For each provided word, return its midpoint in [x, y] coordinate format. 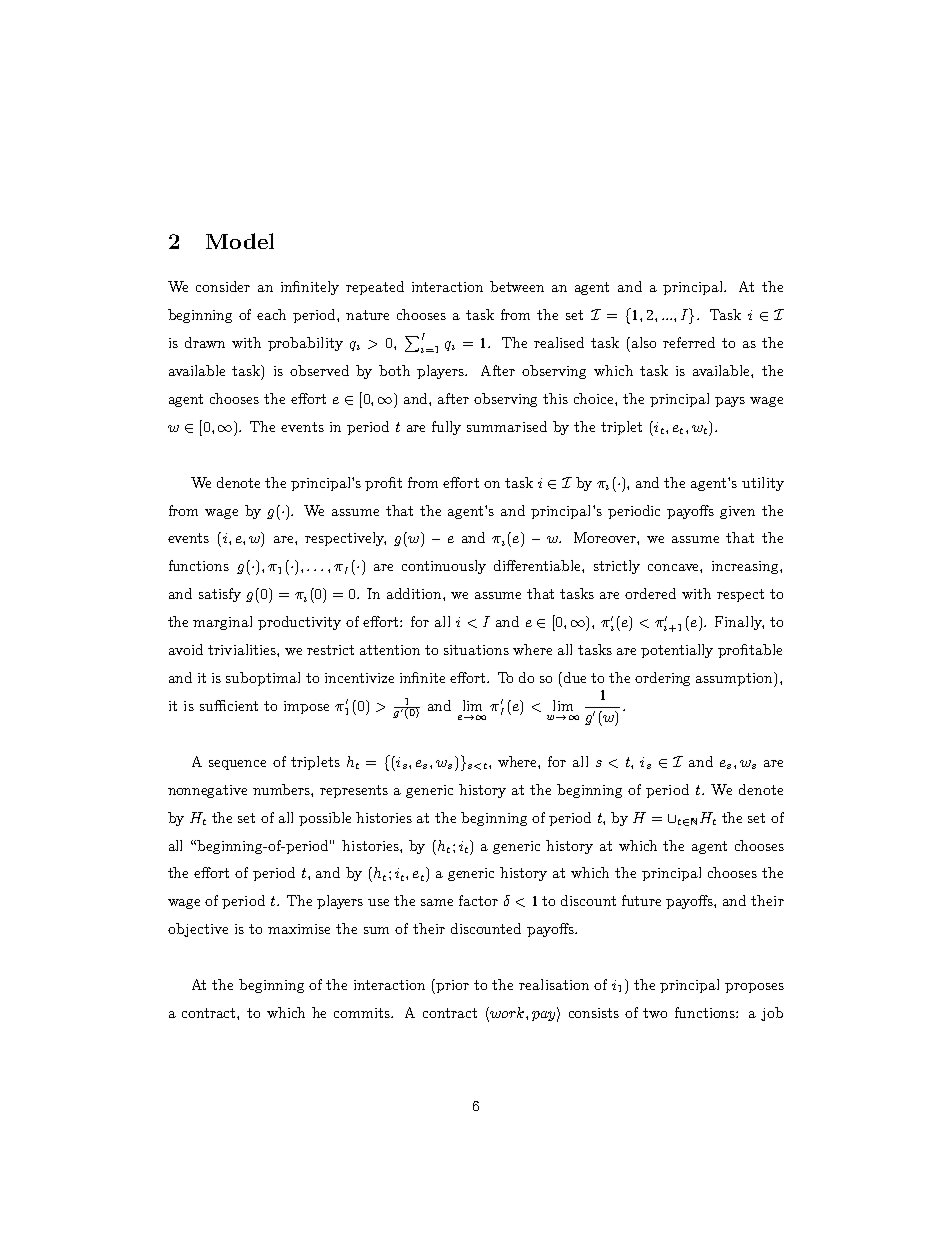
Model [240, 241]
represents [354, 791]
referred [689, 342]
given [737, 512]
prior [452, 986]
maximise [299, 929]
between [517, 286]
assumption [735, 679]
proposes [754, 988]
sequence [237, 765]
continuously [444, 567]
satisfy [220, 595]
